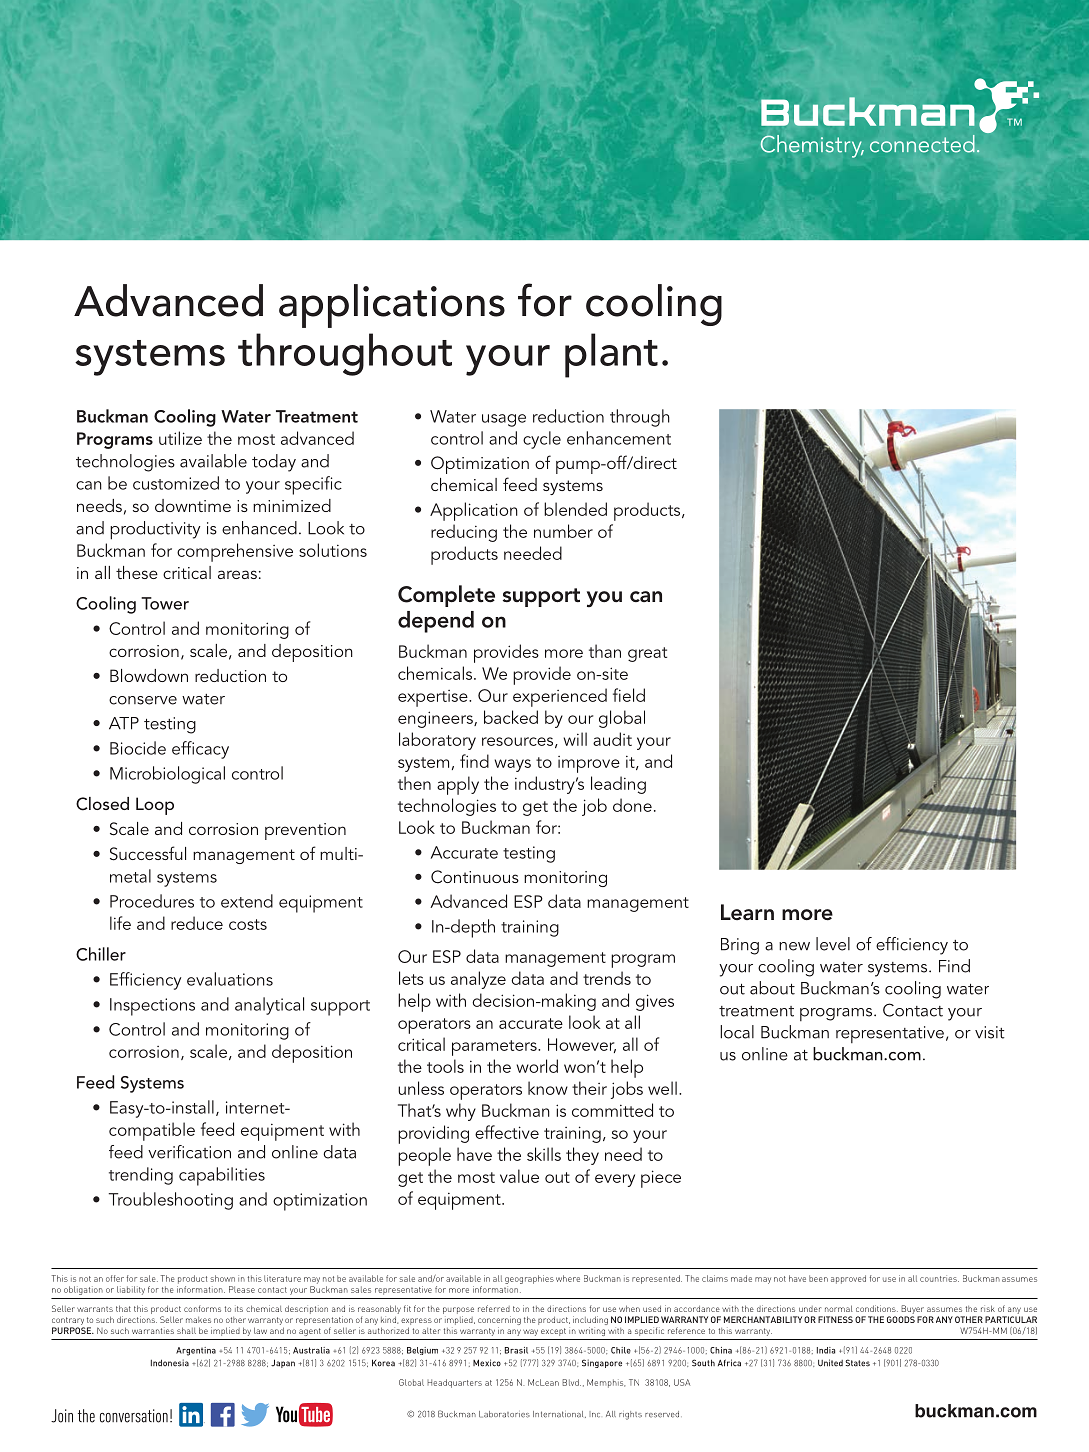 The width and height of the screenshot is (1089, 1452). I want to click on conserve, so click(143, 700).
